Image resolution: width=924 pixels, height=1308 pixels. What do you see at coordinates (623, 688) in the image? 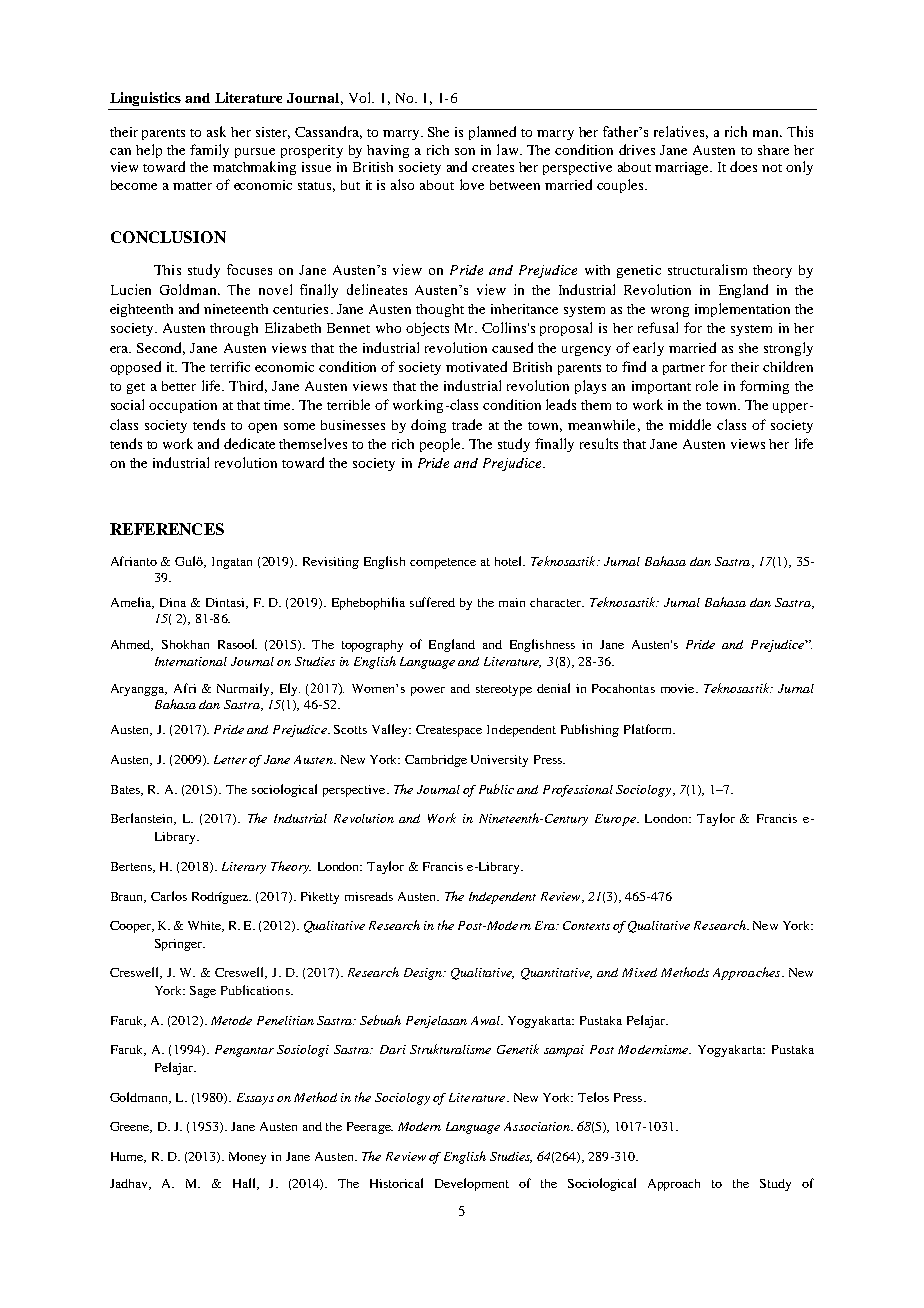
I see `Pocahontas` at bounding box center [623, 688].
